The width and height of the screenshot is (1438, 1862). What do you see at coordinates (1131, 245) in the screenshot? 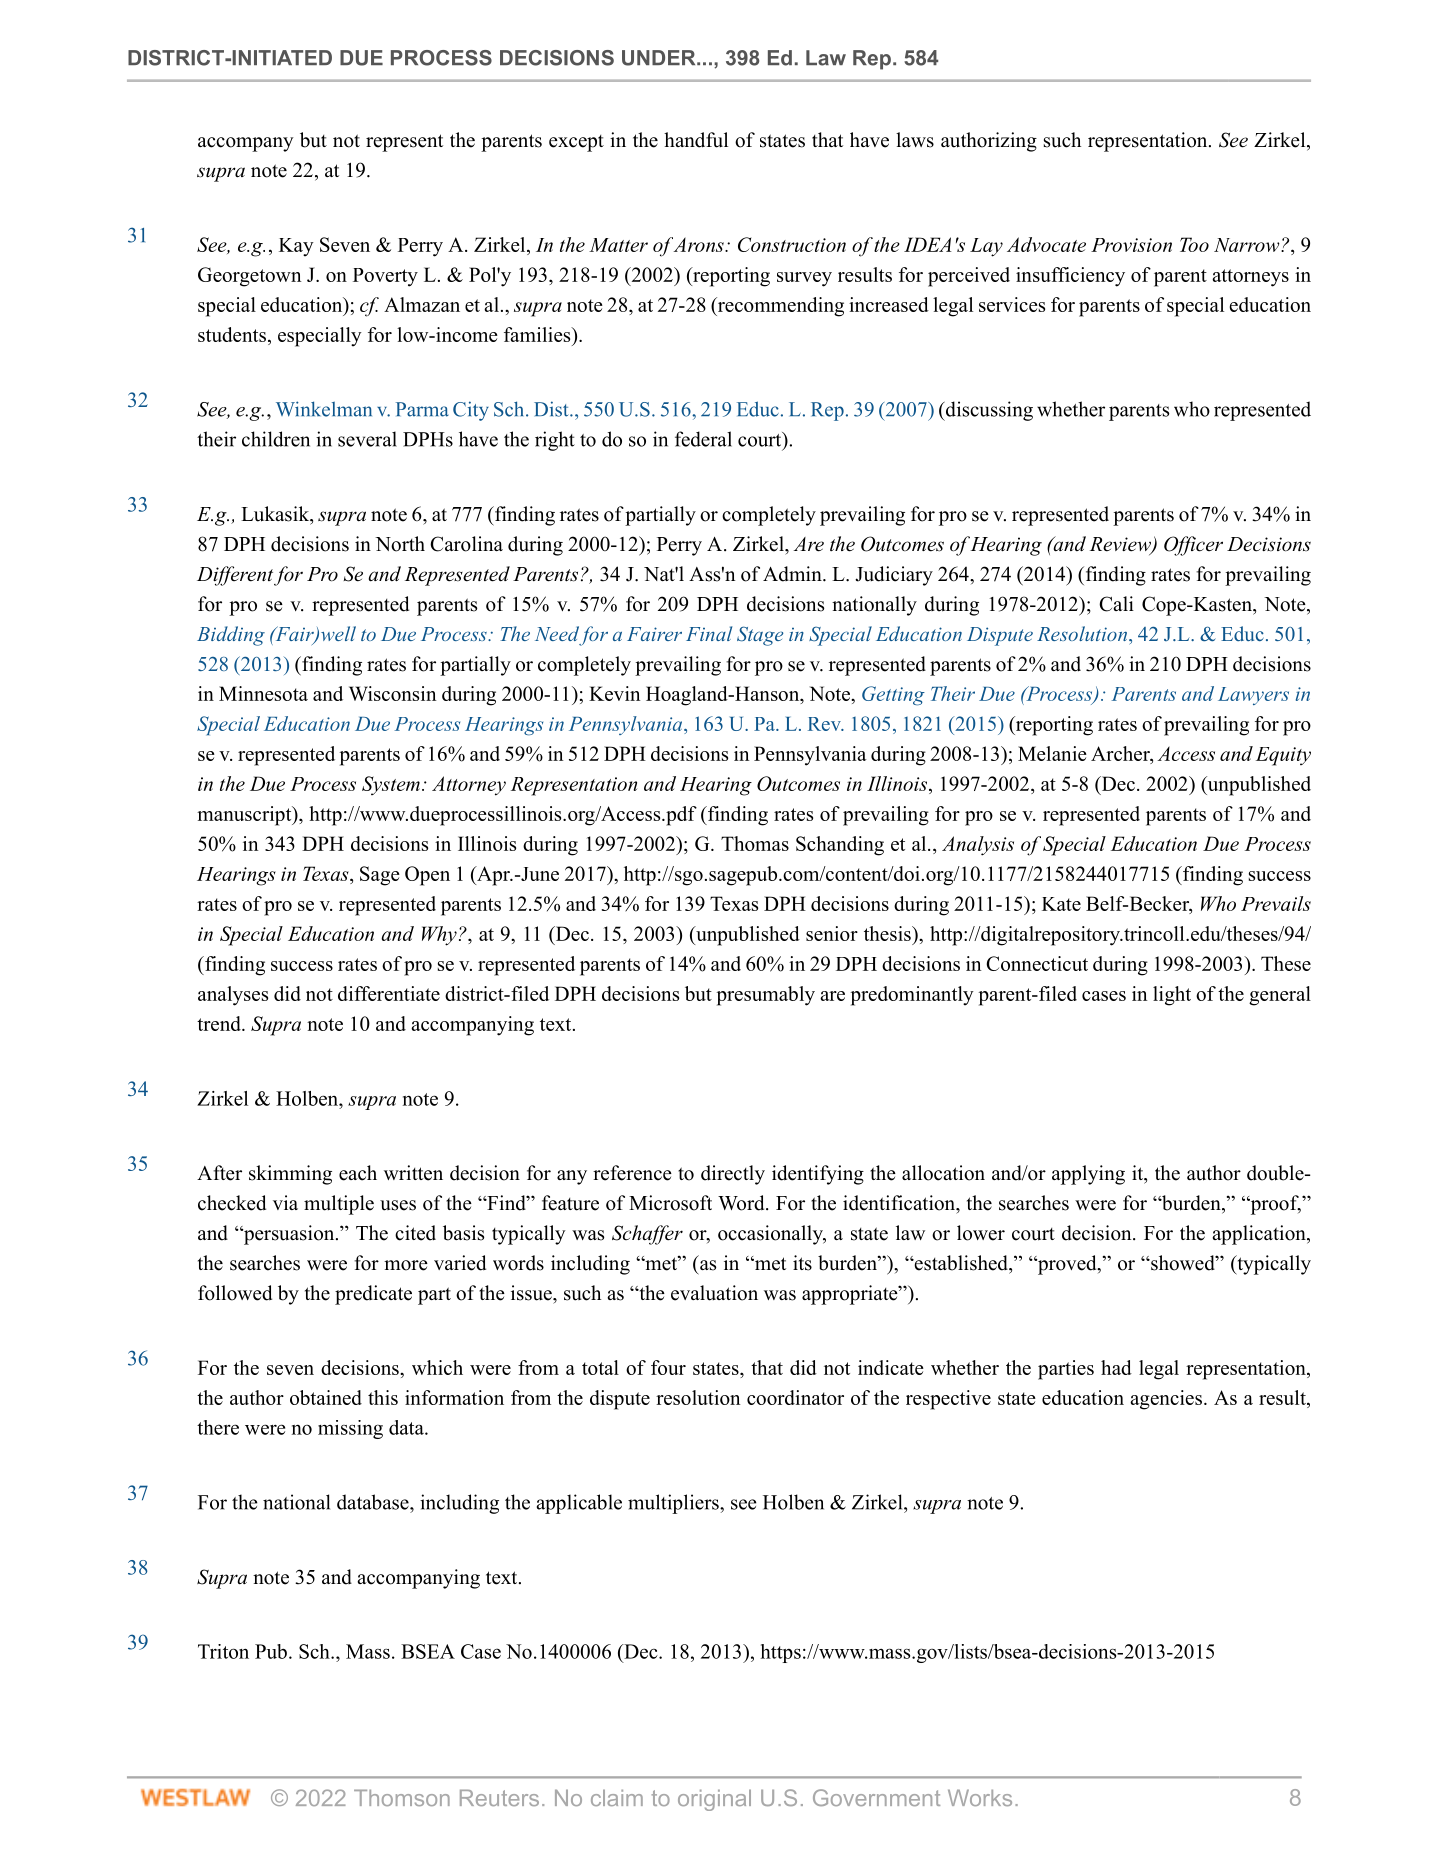
I see `Provision` at bounding box center [1131, 245].
